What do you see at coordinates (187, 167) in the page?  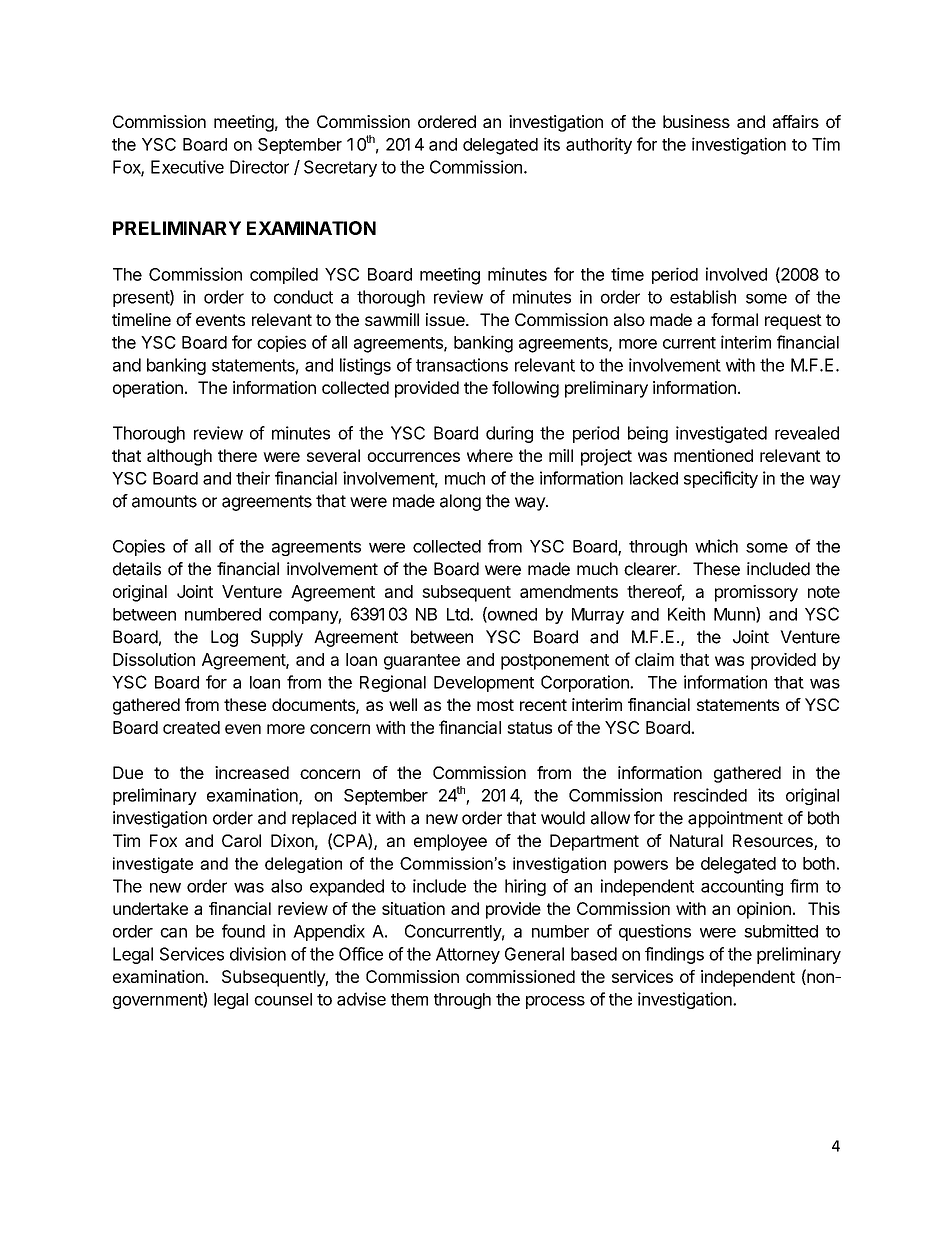 I see `Executive` at bounding box center [187, 167].
